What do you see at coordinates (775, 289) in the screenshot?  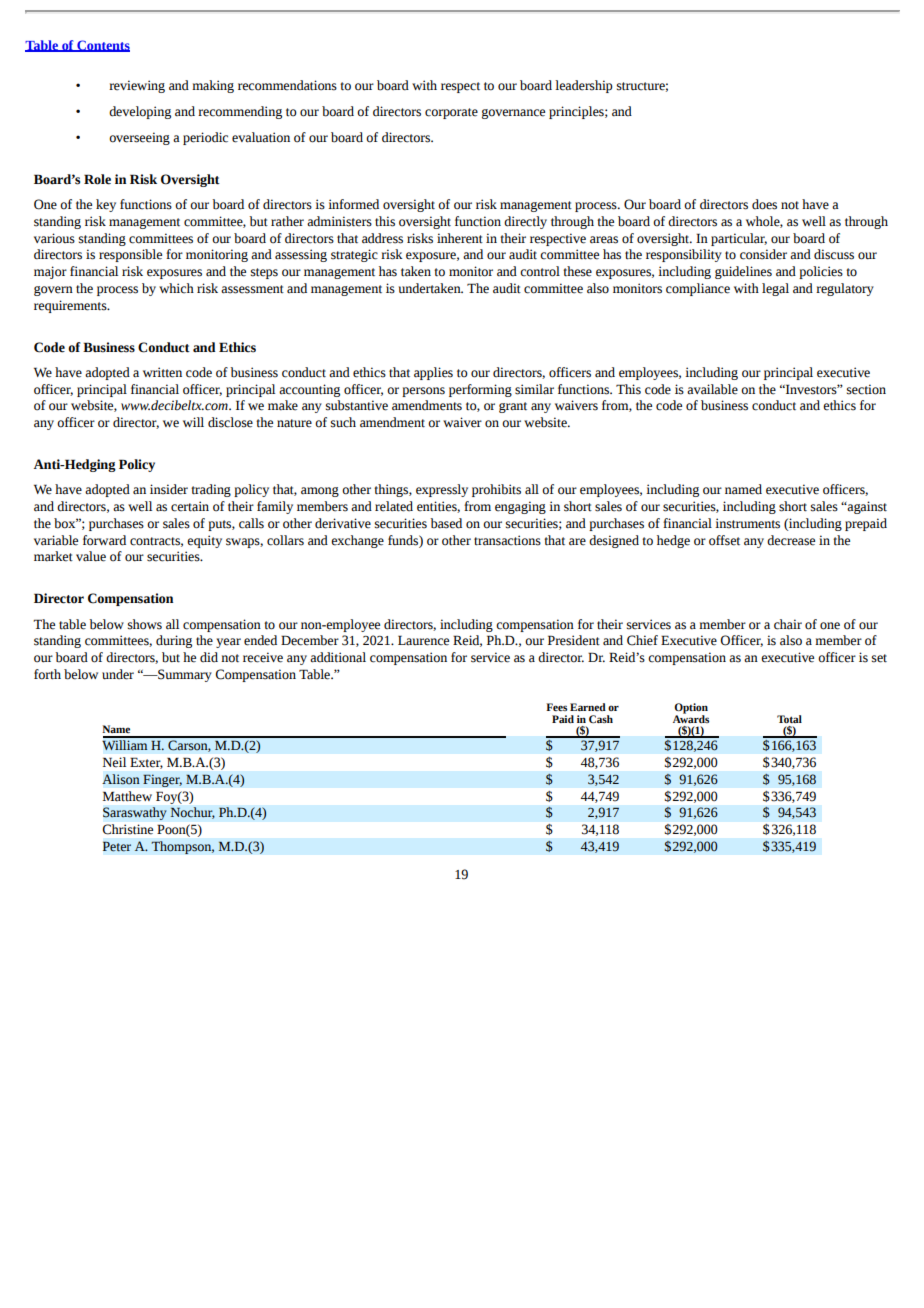 I see `legal` at bounding box center [775, 289].
